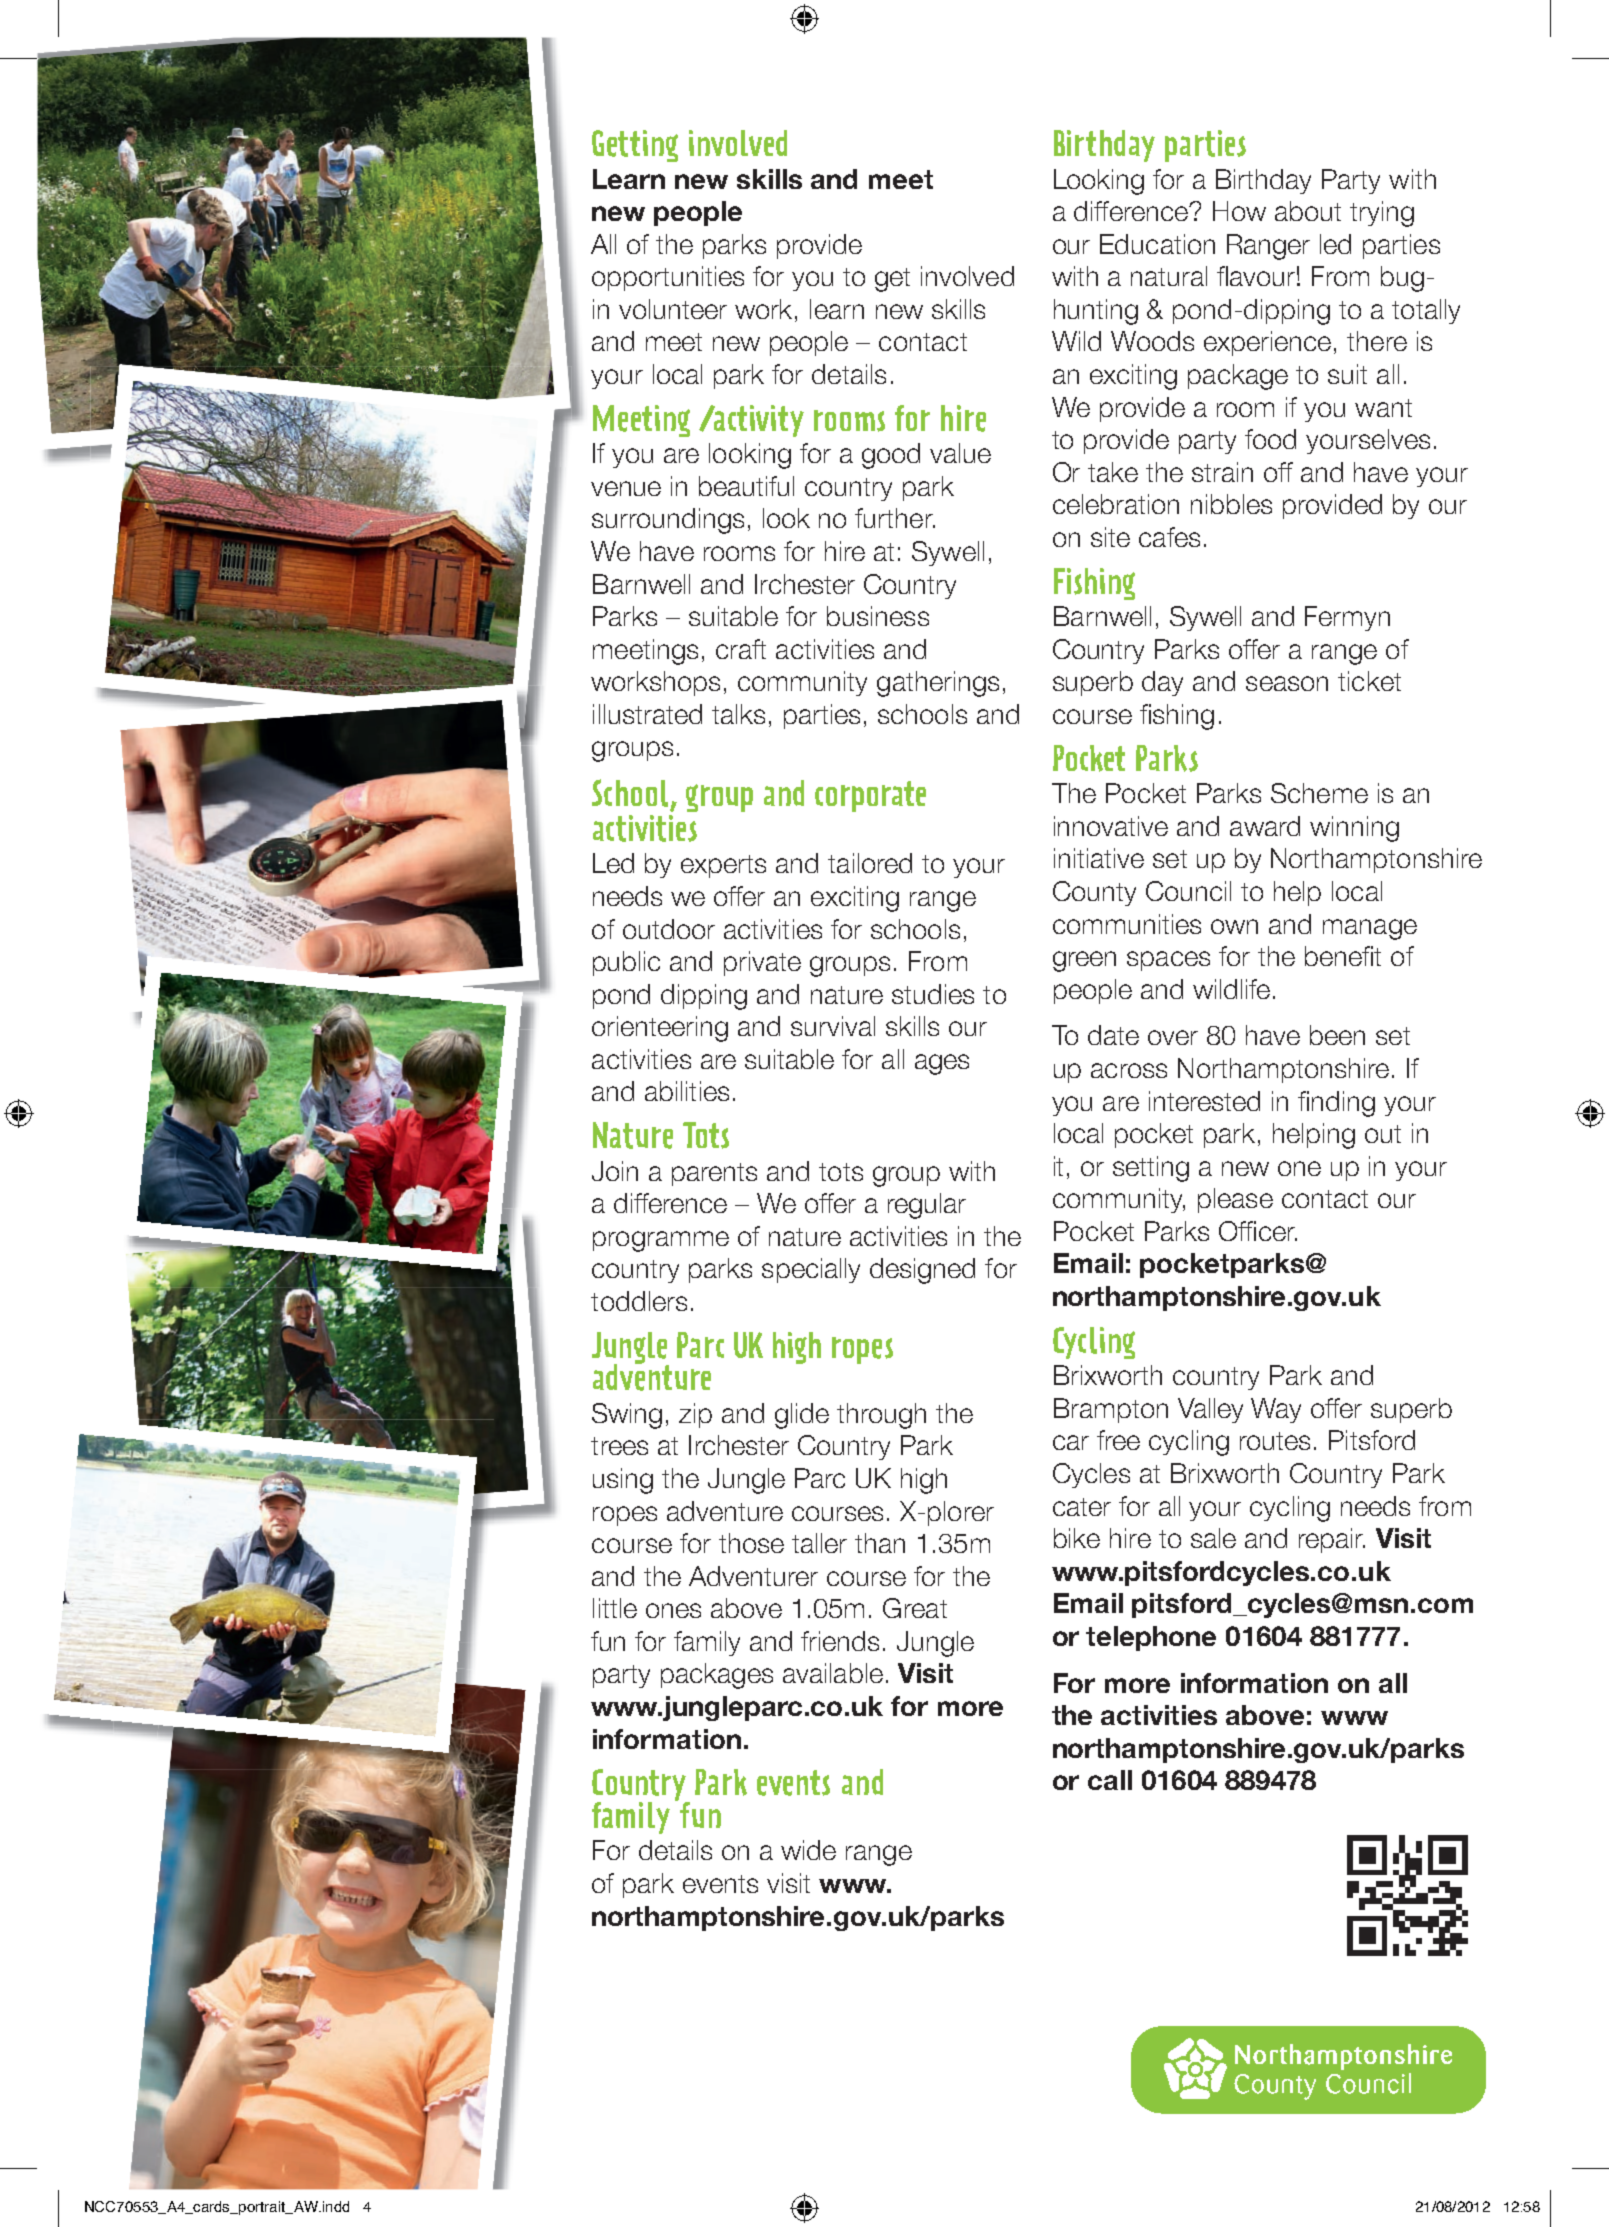 Image resolution: width=1609 pixels, height=2227 pixels. I want to click on Way, so click(1276, 1410).
